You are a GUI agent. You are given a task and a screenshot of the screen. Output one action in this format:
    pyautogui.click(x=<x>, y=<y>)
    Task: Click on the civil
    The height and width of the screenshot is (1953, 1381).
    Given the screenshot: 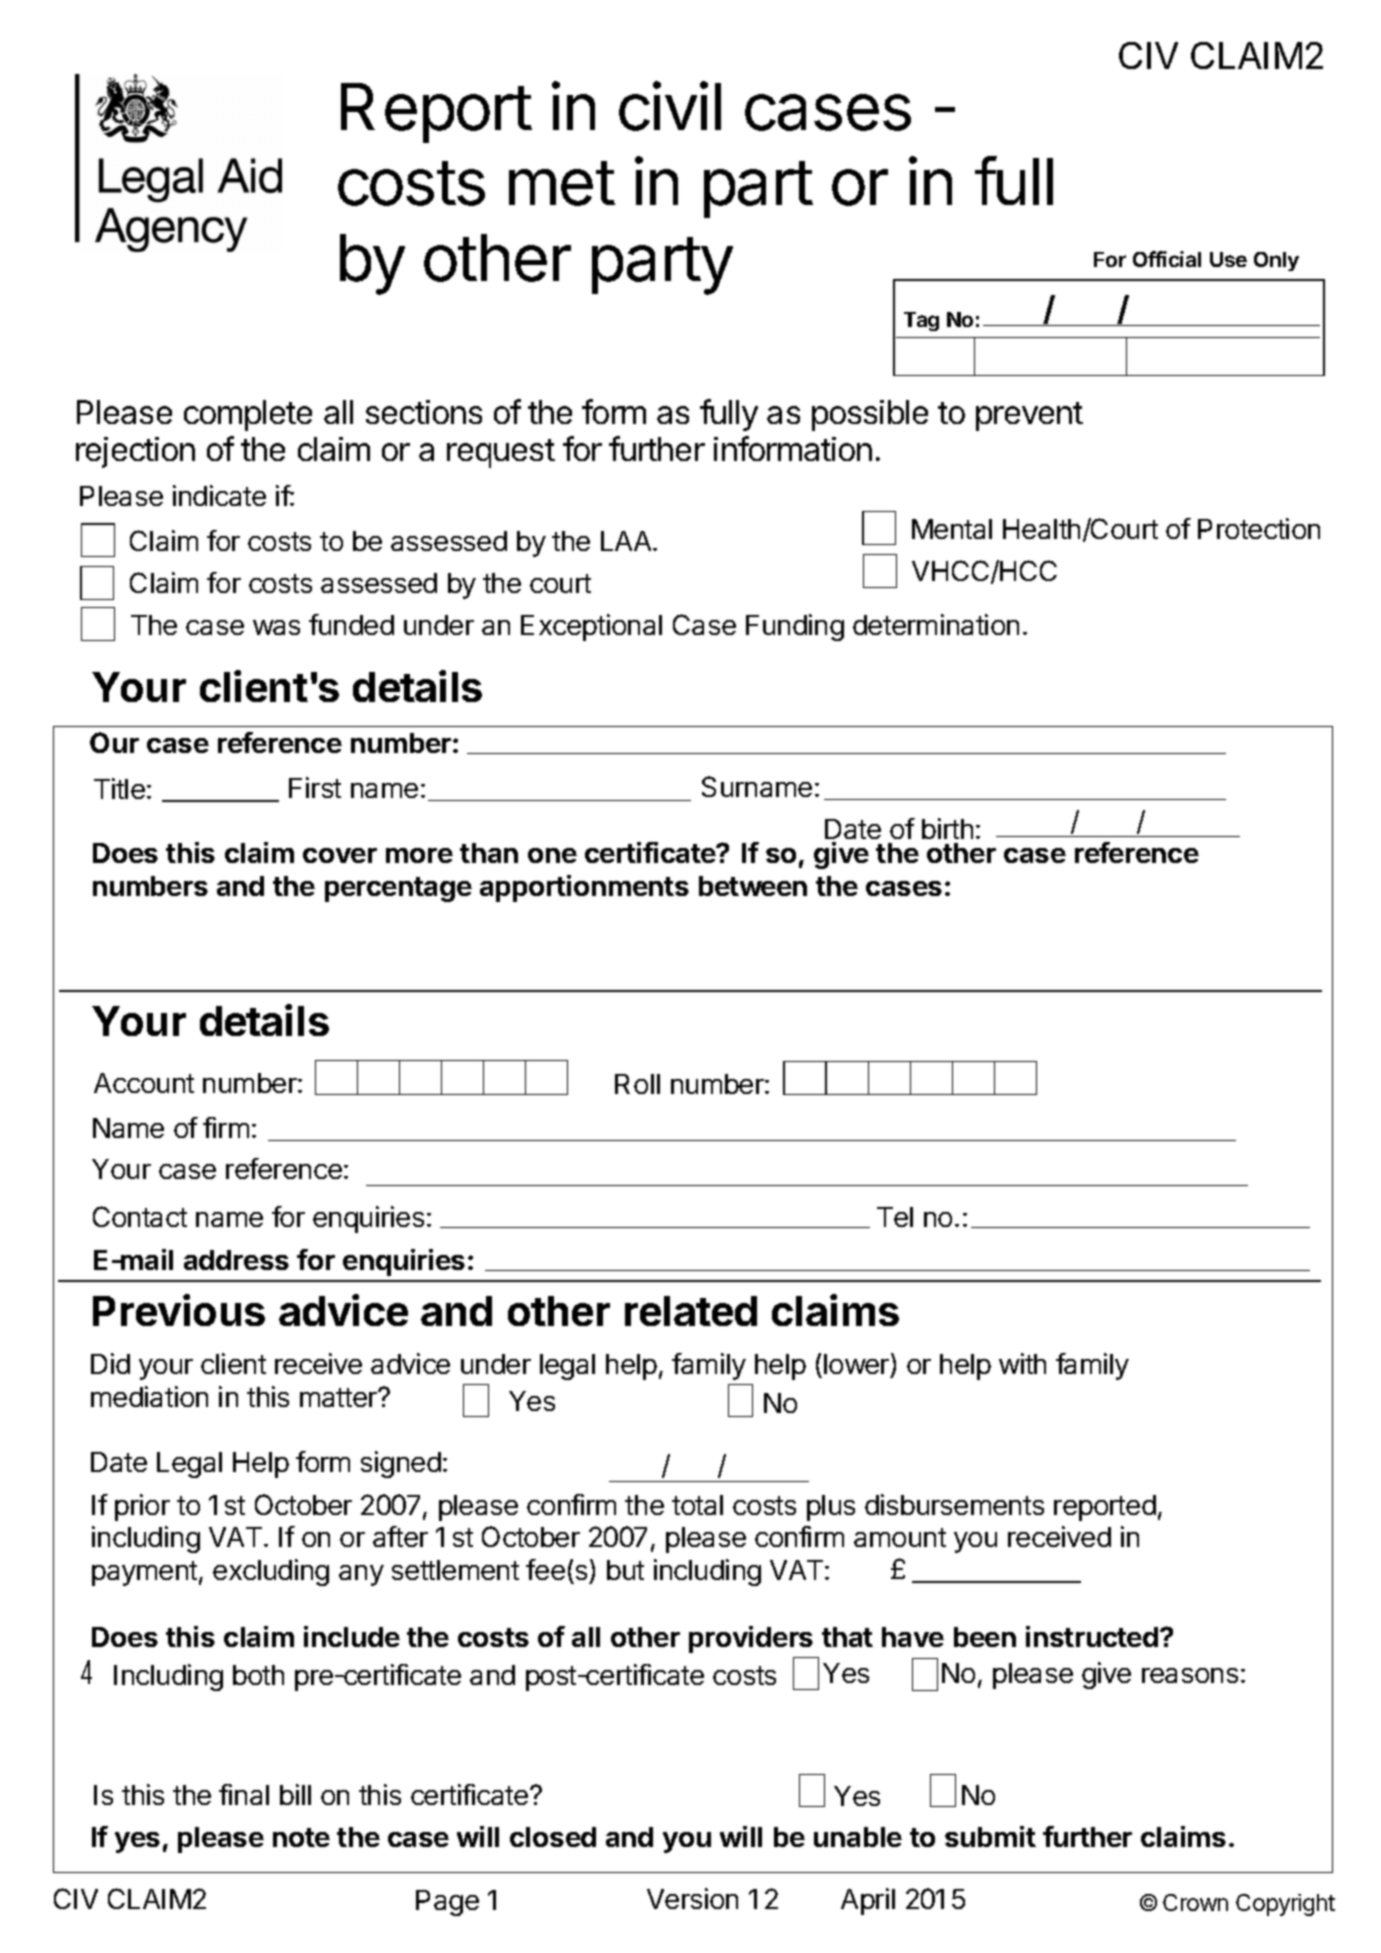 What is the action you would take?
    pyautogui.click(x=670, y=106)
